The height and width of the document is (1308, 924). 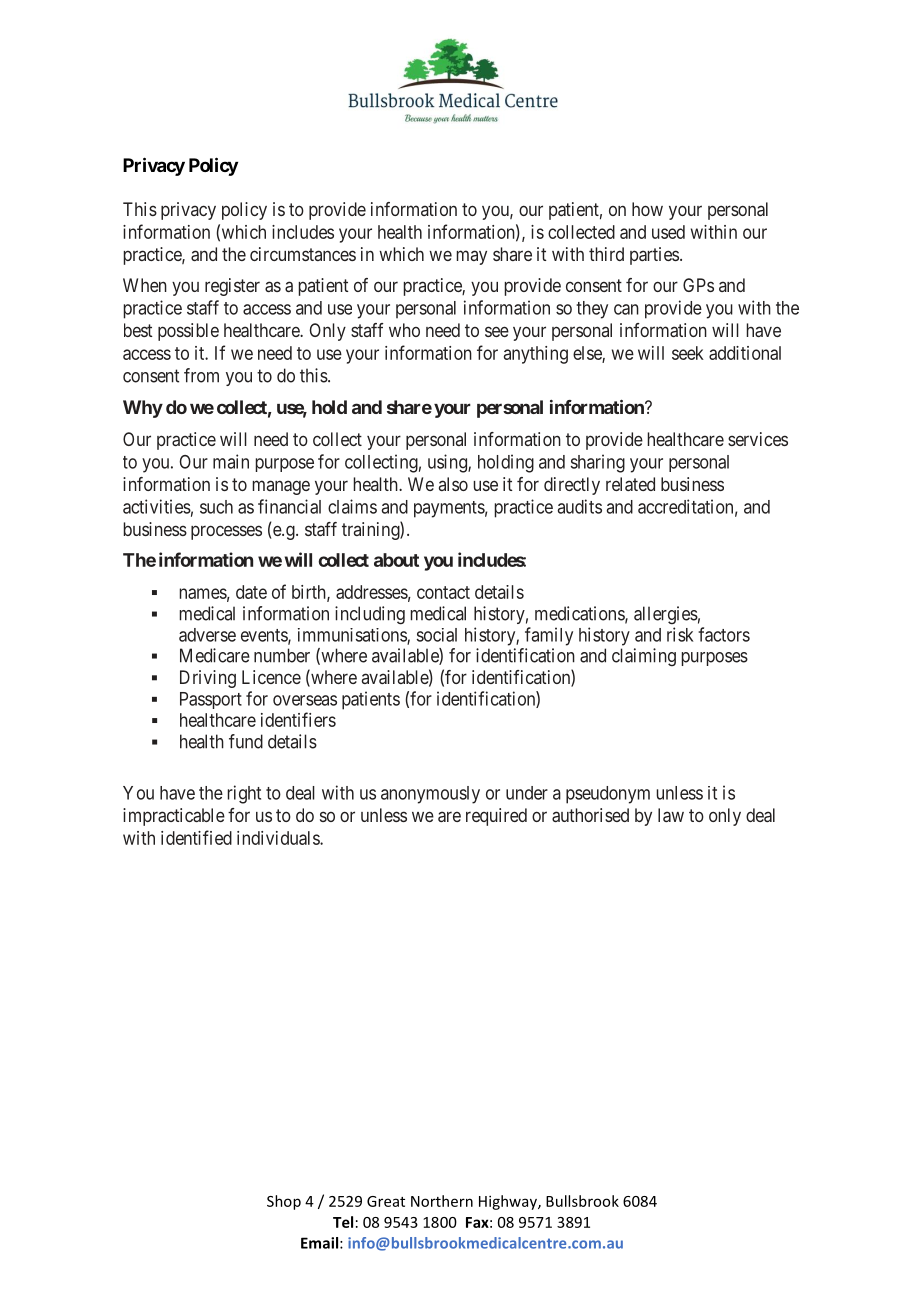 I want to click on anonymously, so click(x=430, y=795).
